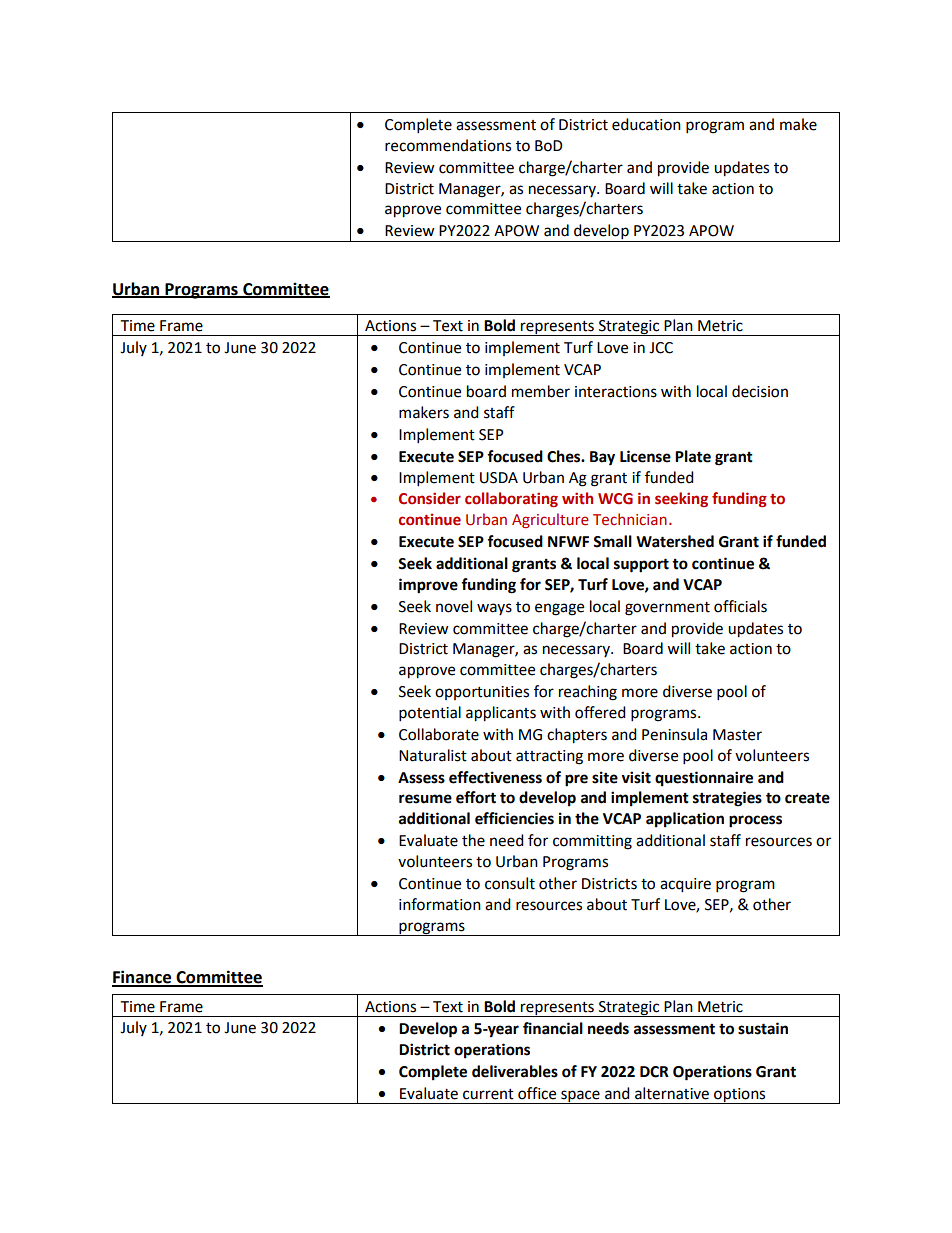  I want to click on decision, so click(760, 391).
